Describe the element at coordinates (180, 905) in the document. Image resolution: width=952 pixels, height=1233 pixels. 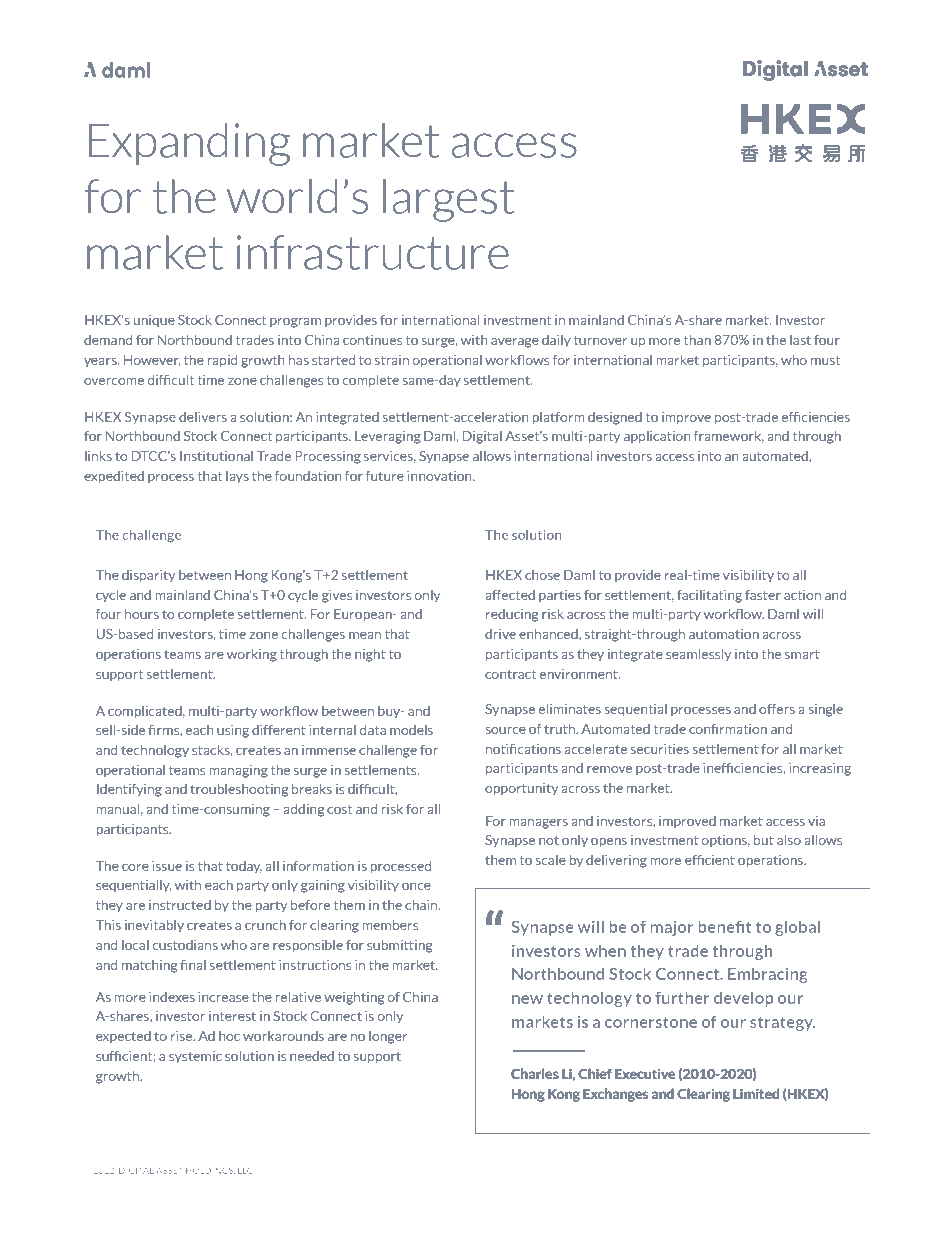
I see `instructed` at that location.
